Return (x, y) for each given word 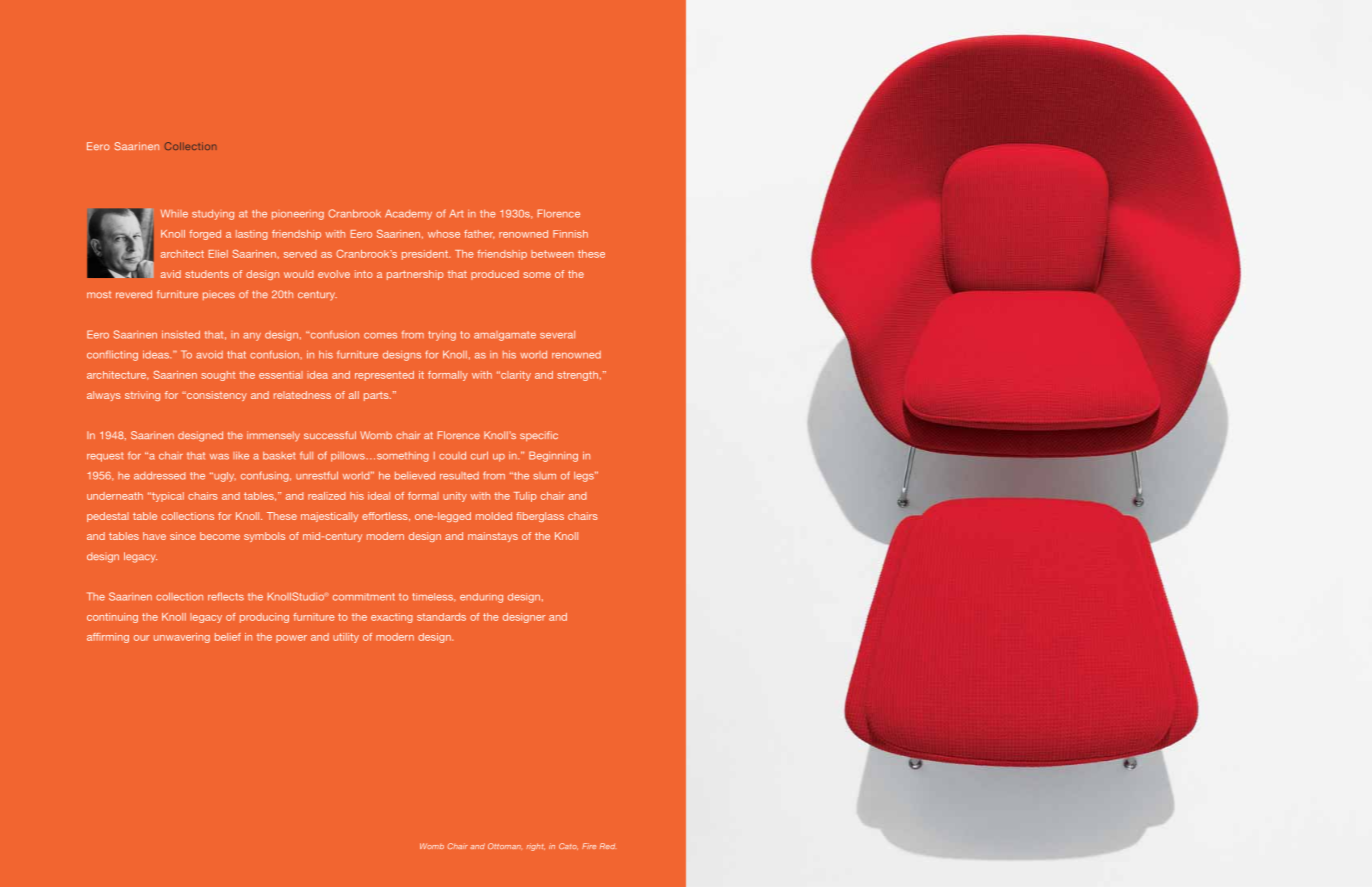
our (142, 638)
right (535, 847)
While (174, 213)
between (552, 254)
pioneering (298, 215)
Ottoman (505, 846)
